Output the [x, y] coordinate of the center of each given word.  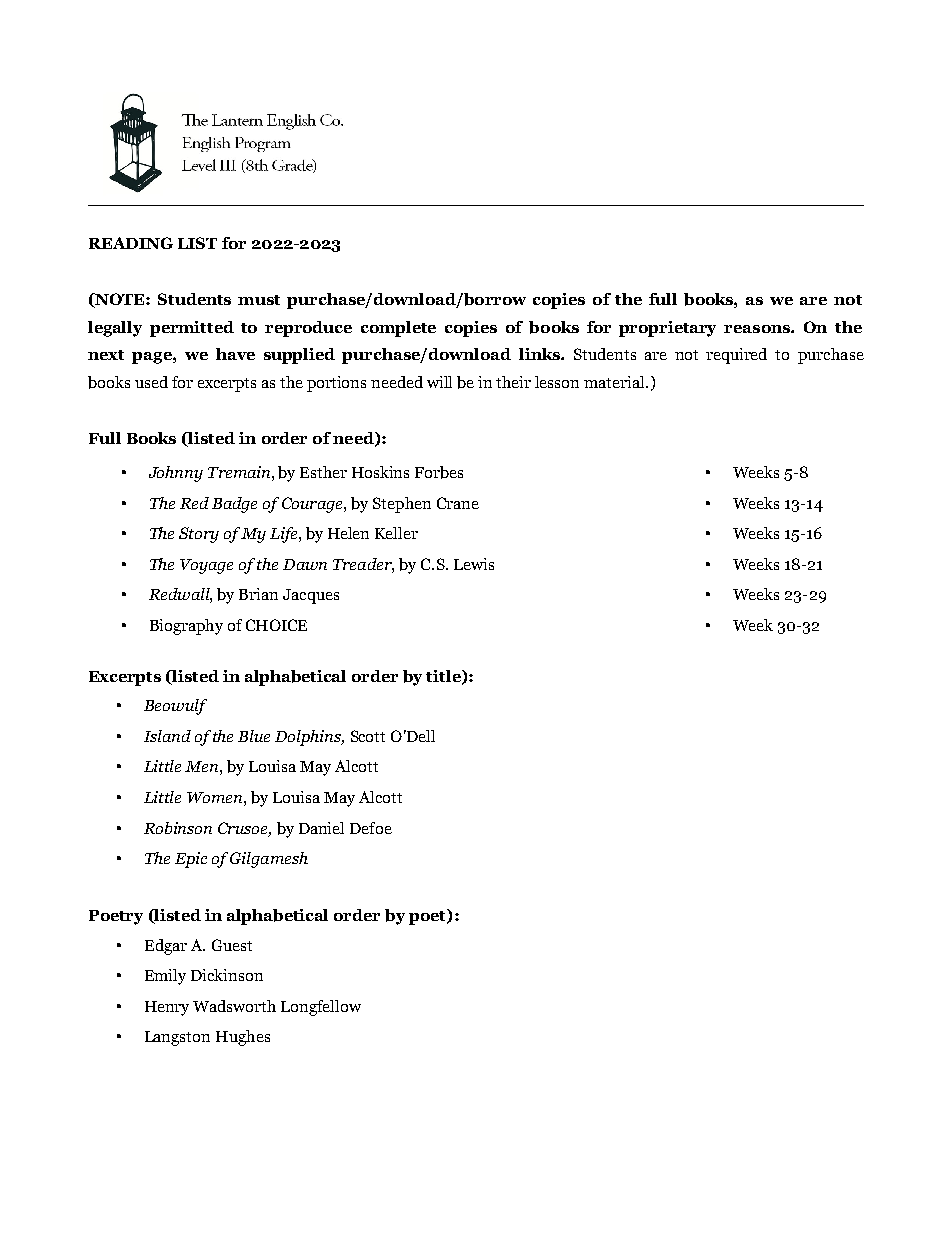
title [444, 677]
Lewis [474, 564]
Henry [167, 1008]
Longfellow [321, 1008]
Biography [186, 627]
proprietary [667, 329]
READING [131, 243]
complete [398, 329]
